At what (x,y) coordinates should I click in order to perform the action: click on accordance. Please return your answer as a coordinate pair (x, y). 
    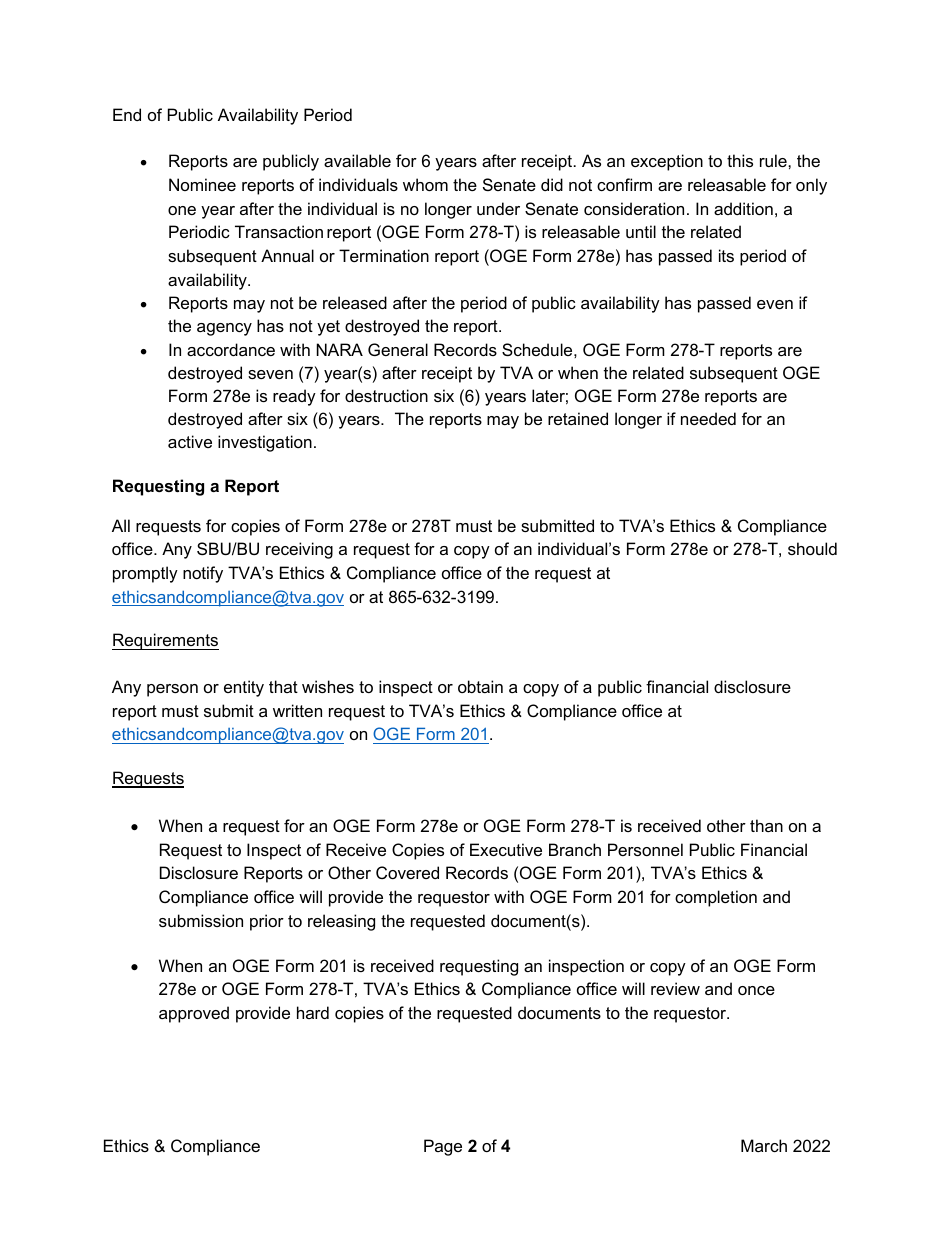
    Looking at the image, I should click on (231, 349).
